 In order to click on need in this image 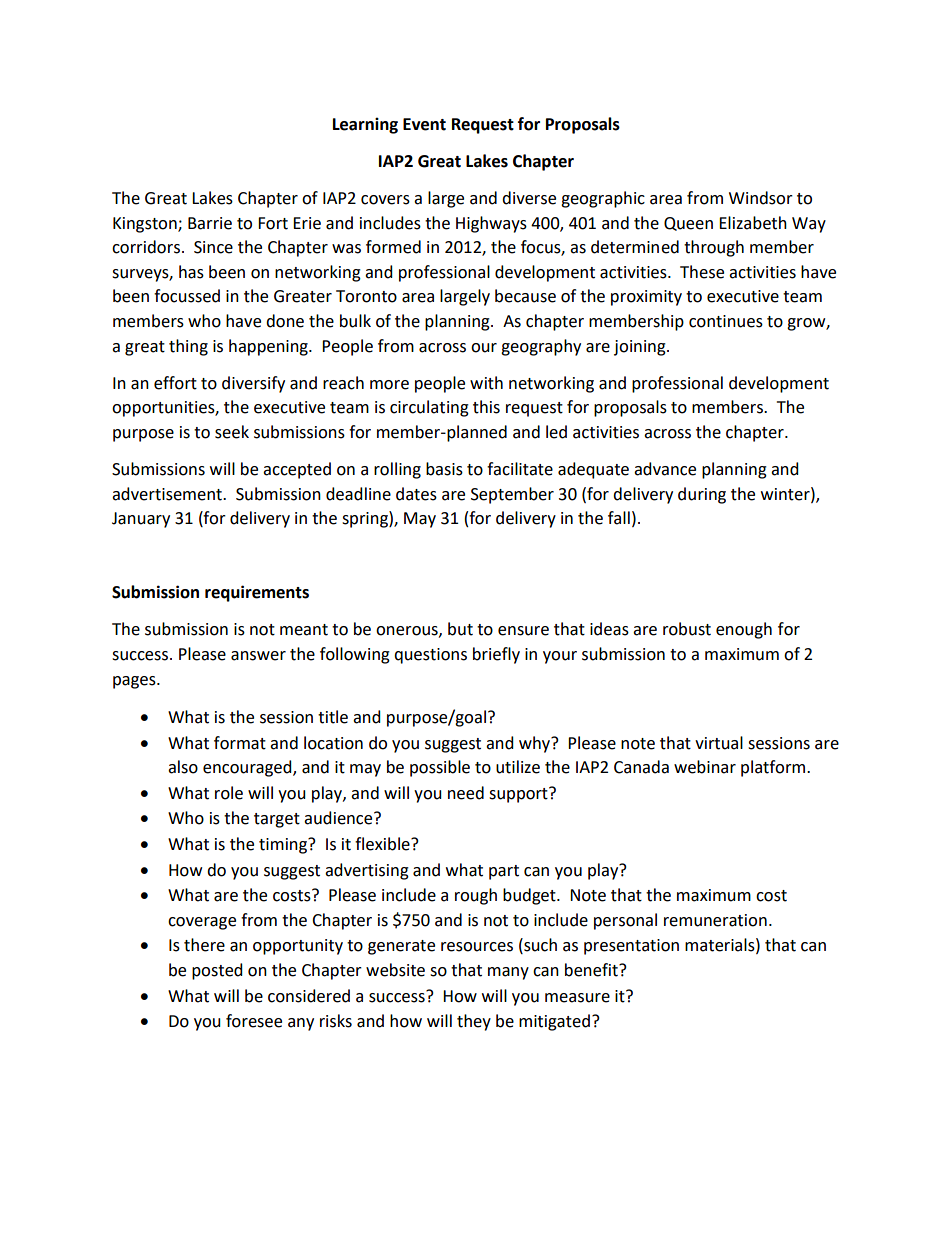, I will do `click(466, 793)`.
